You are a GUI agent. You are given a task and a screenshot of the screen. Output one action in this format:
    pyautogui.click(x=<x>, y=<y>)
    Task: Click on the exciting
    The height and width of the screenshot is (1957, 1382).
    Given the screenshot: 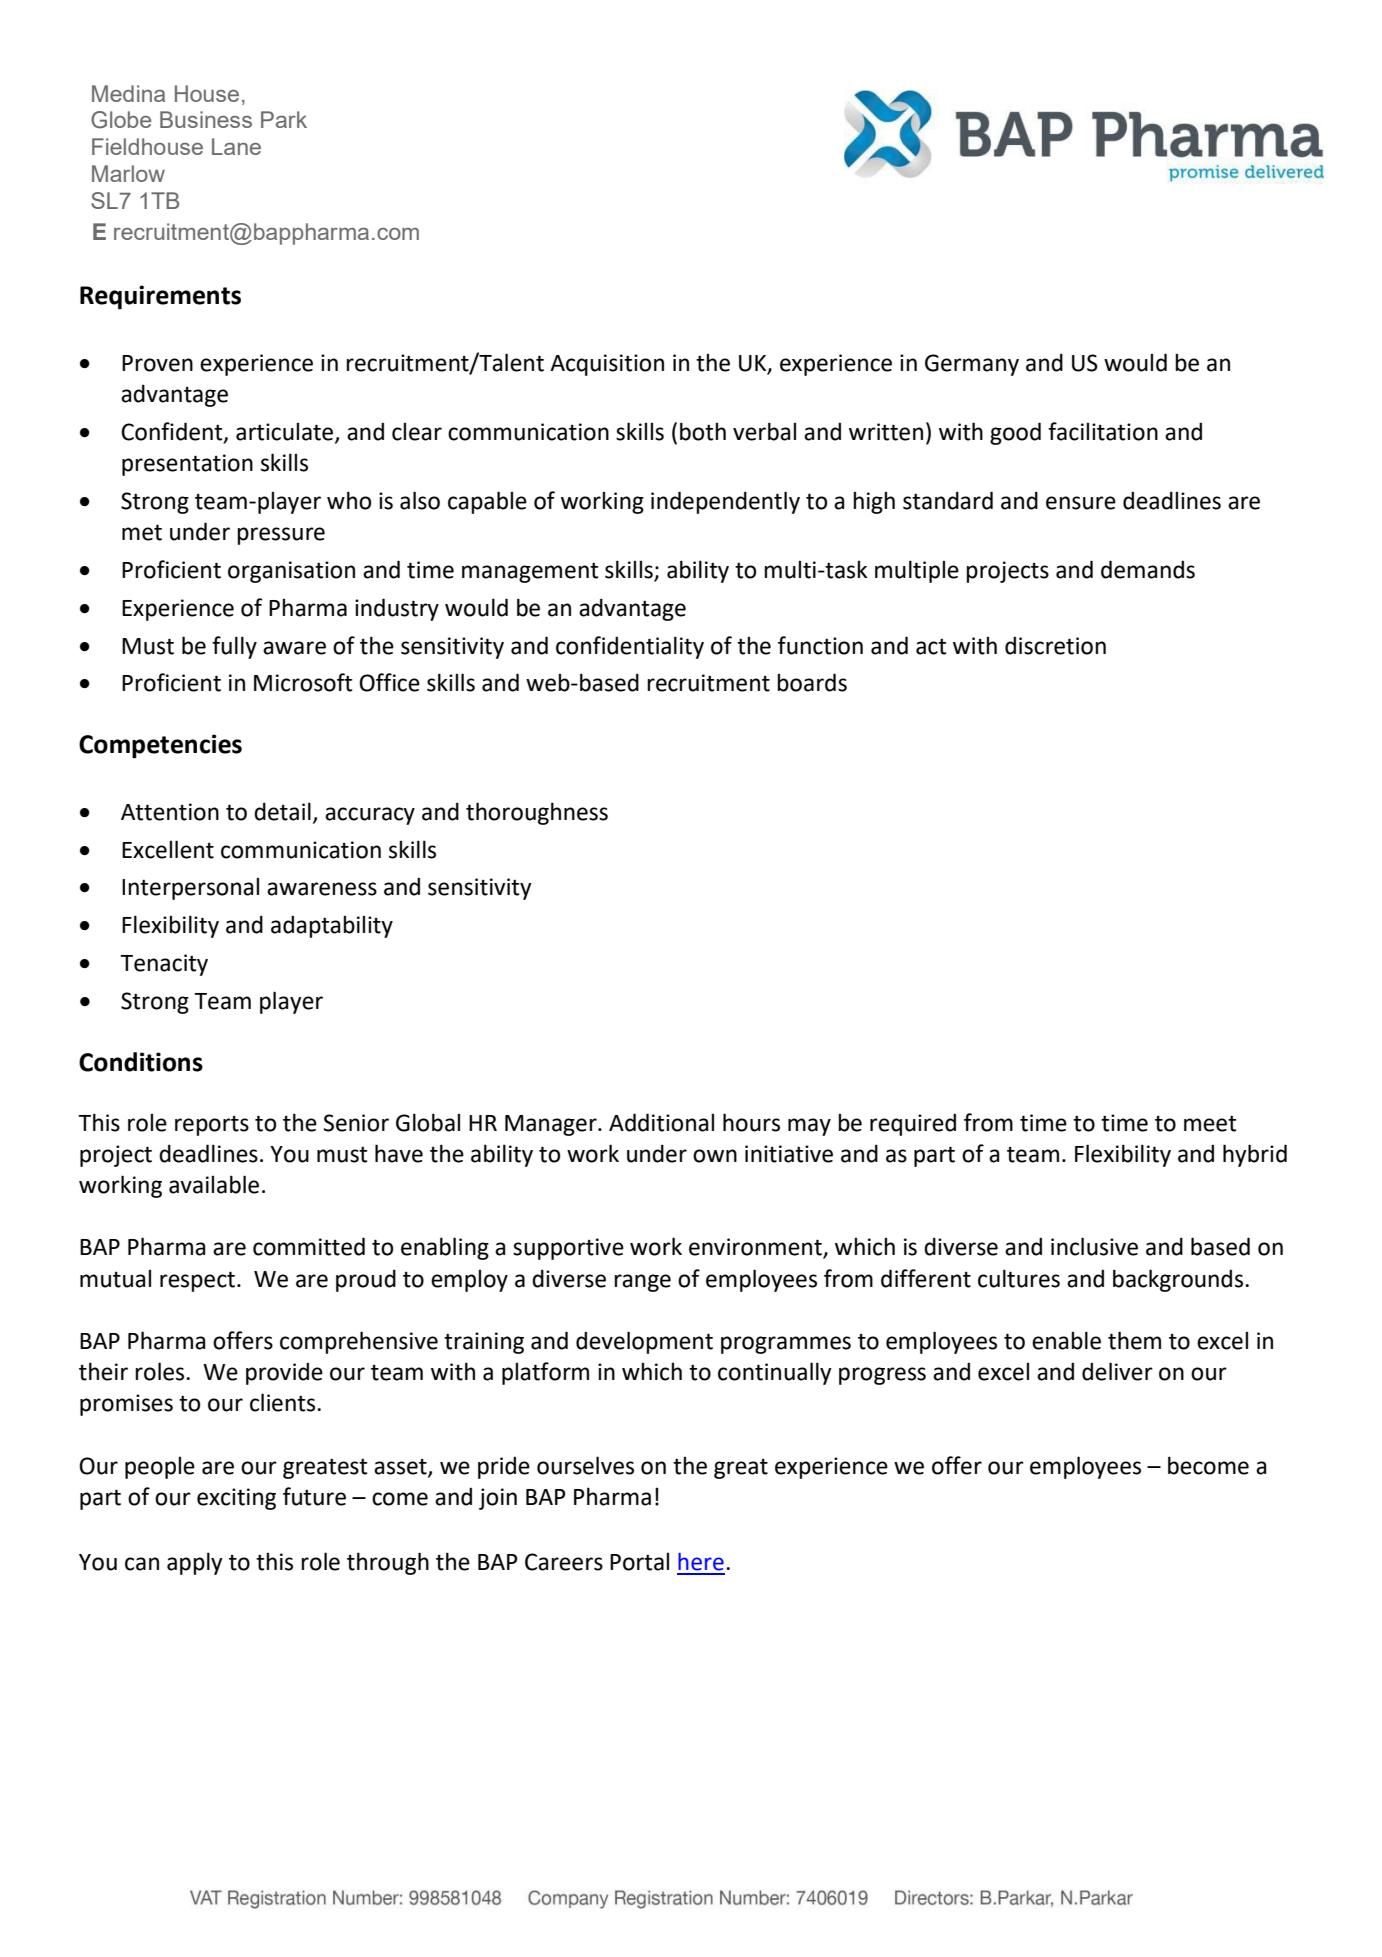 What is the action you would take?
    pyautogui.click(x=236, y=1499)
